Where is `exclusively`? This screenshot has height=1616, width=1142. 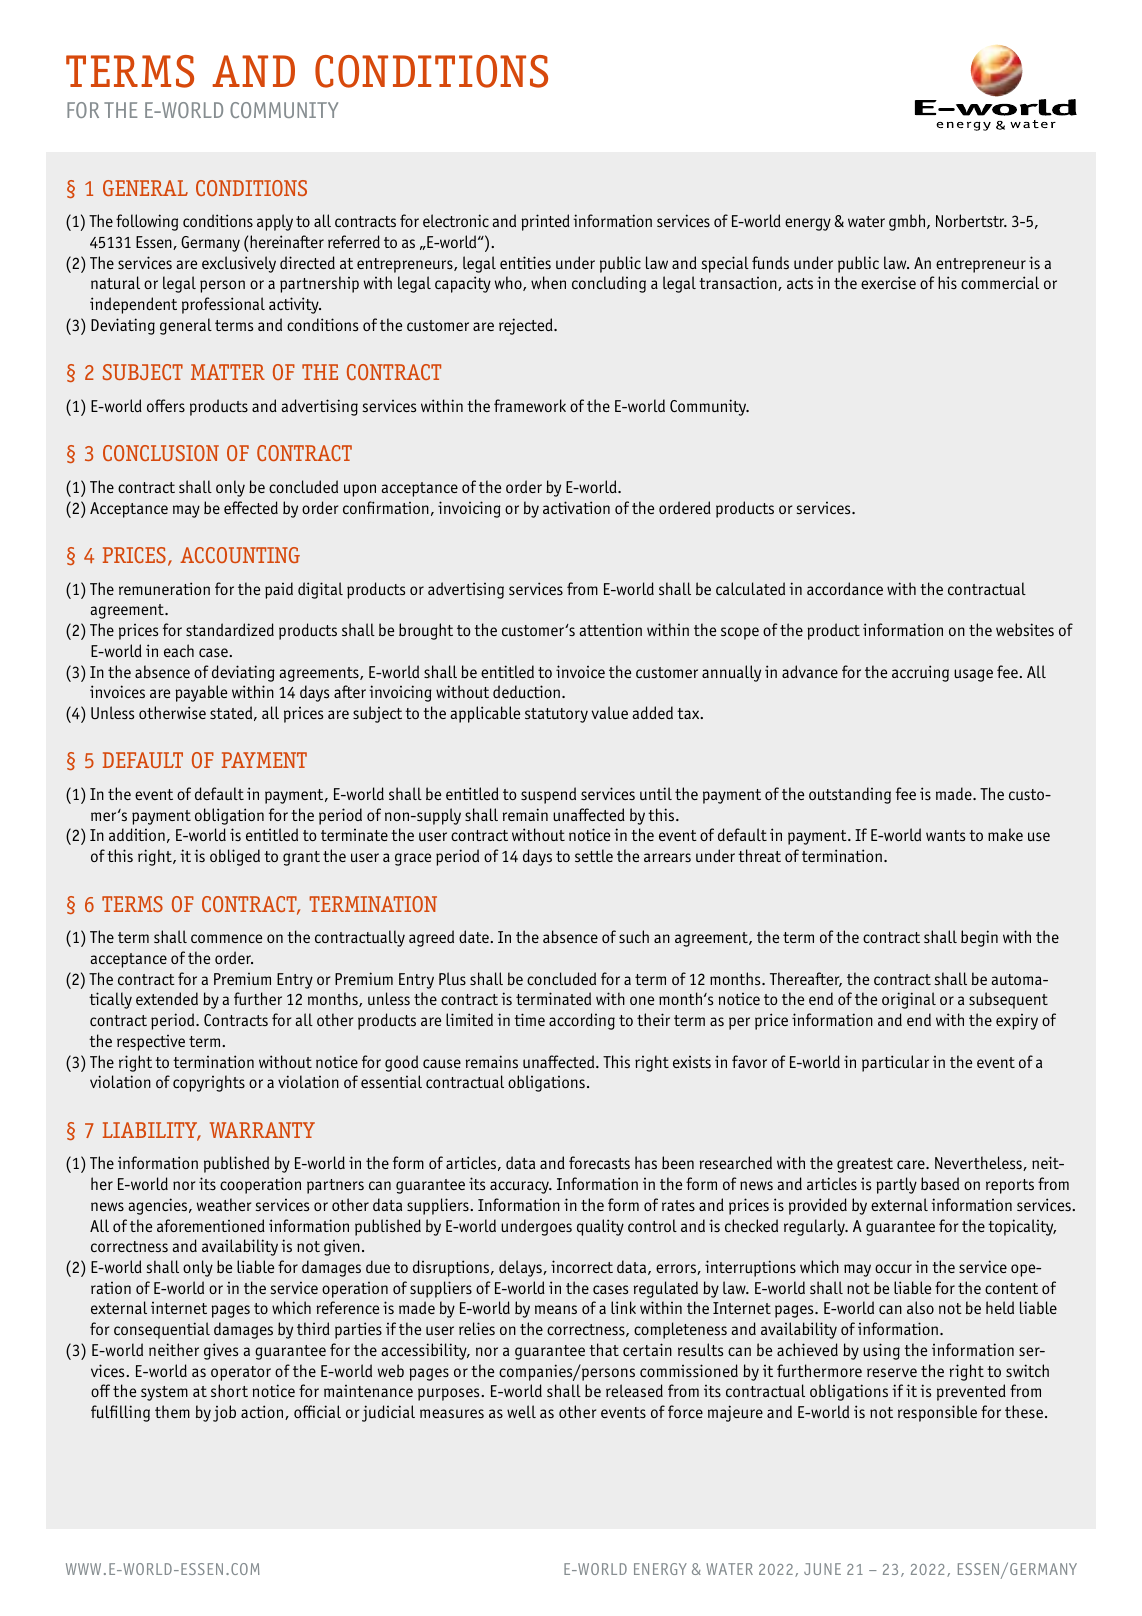
exclusively is located at coordinates (239, 264).
